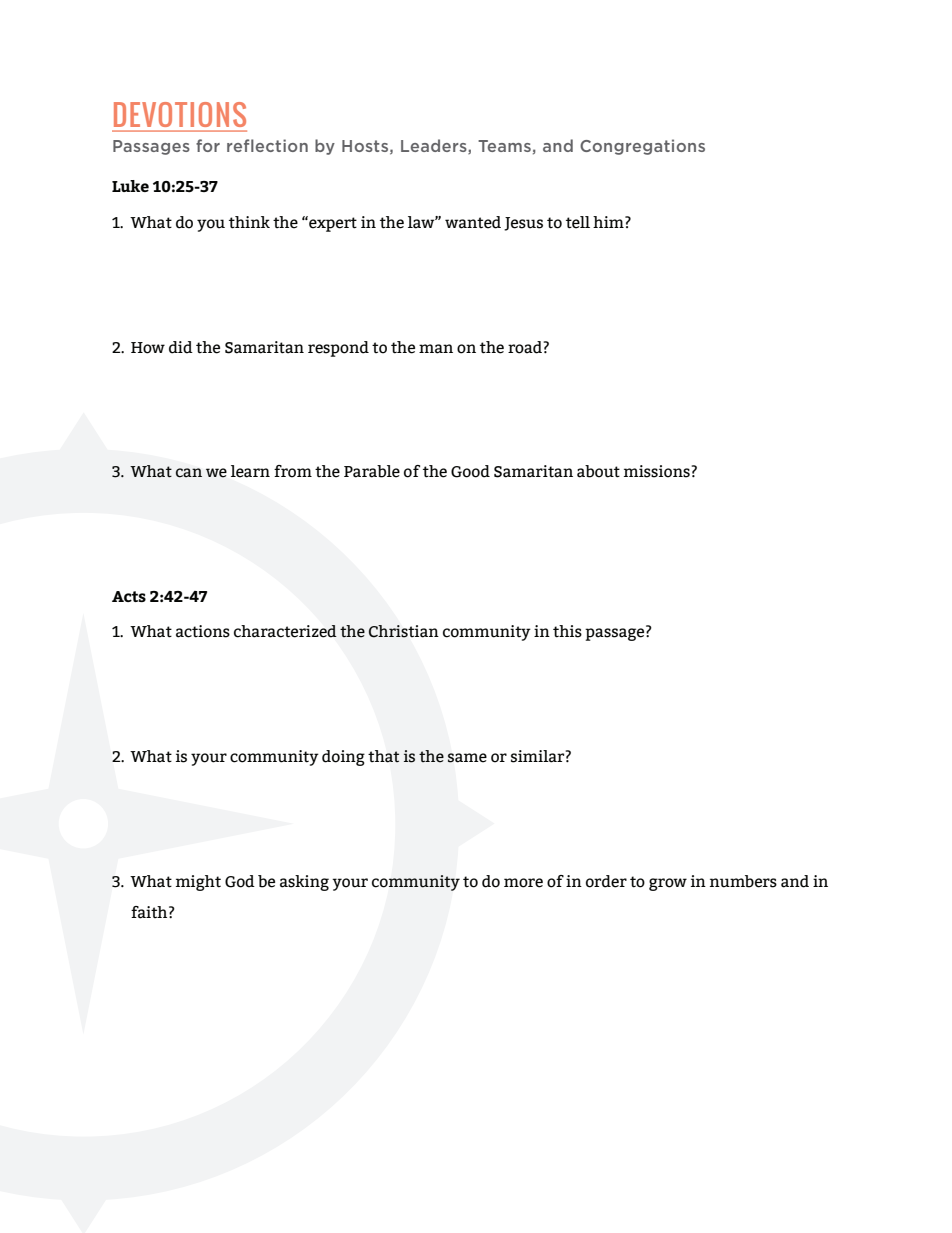 The height and width of the document is (1233, 952). Describe the element at coordinates (181, 347) in the document. I see `did` at that location.
